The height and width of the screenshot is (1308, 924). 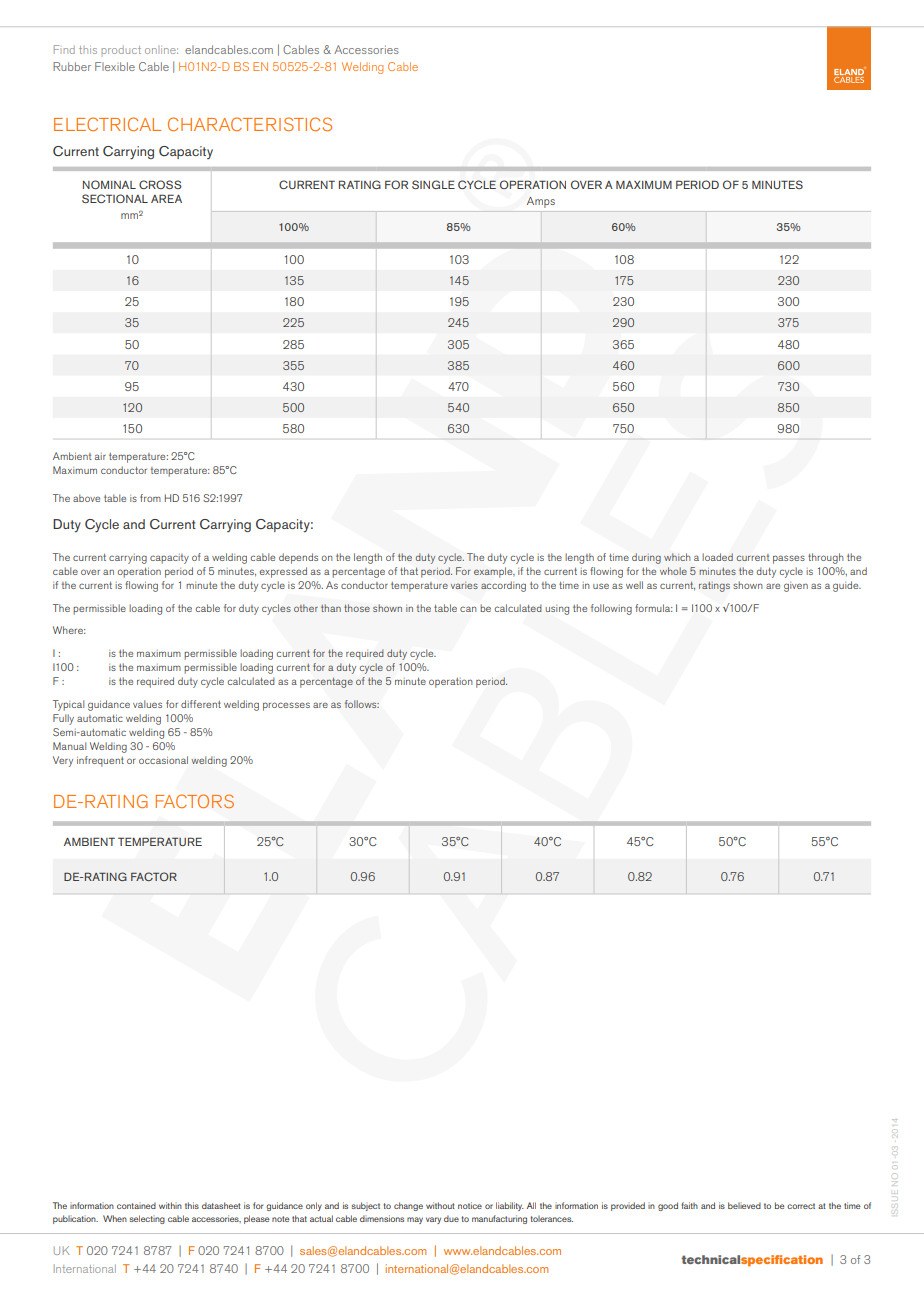 What do you see at coordinates (494, 572) in the screenshot?
I see `example` at bounding box center [494, 572].
